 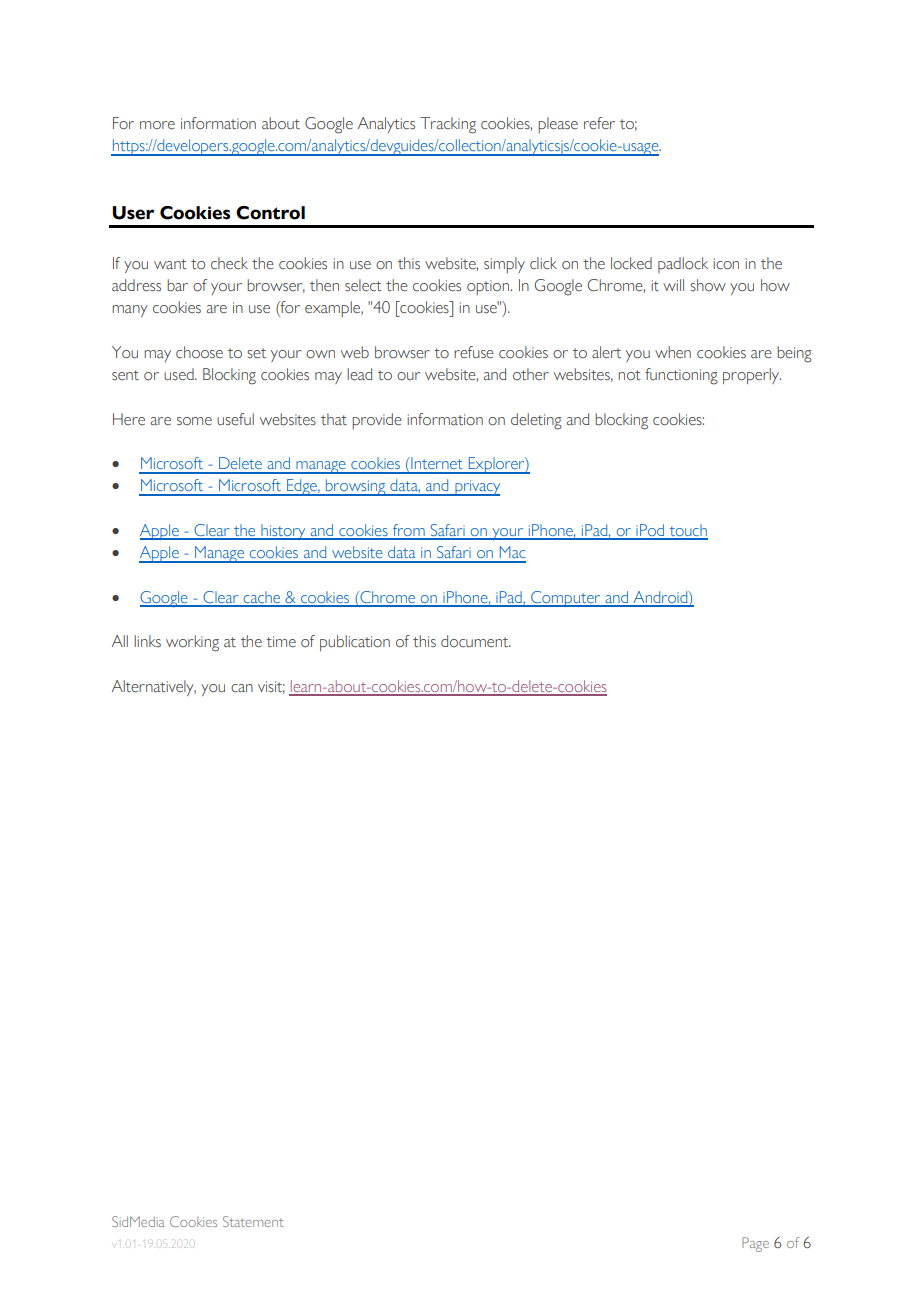 I want to click on Computer, so click(x=566, y=599).
